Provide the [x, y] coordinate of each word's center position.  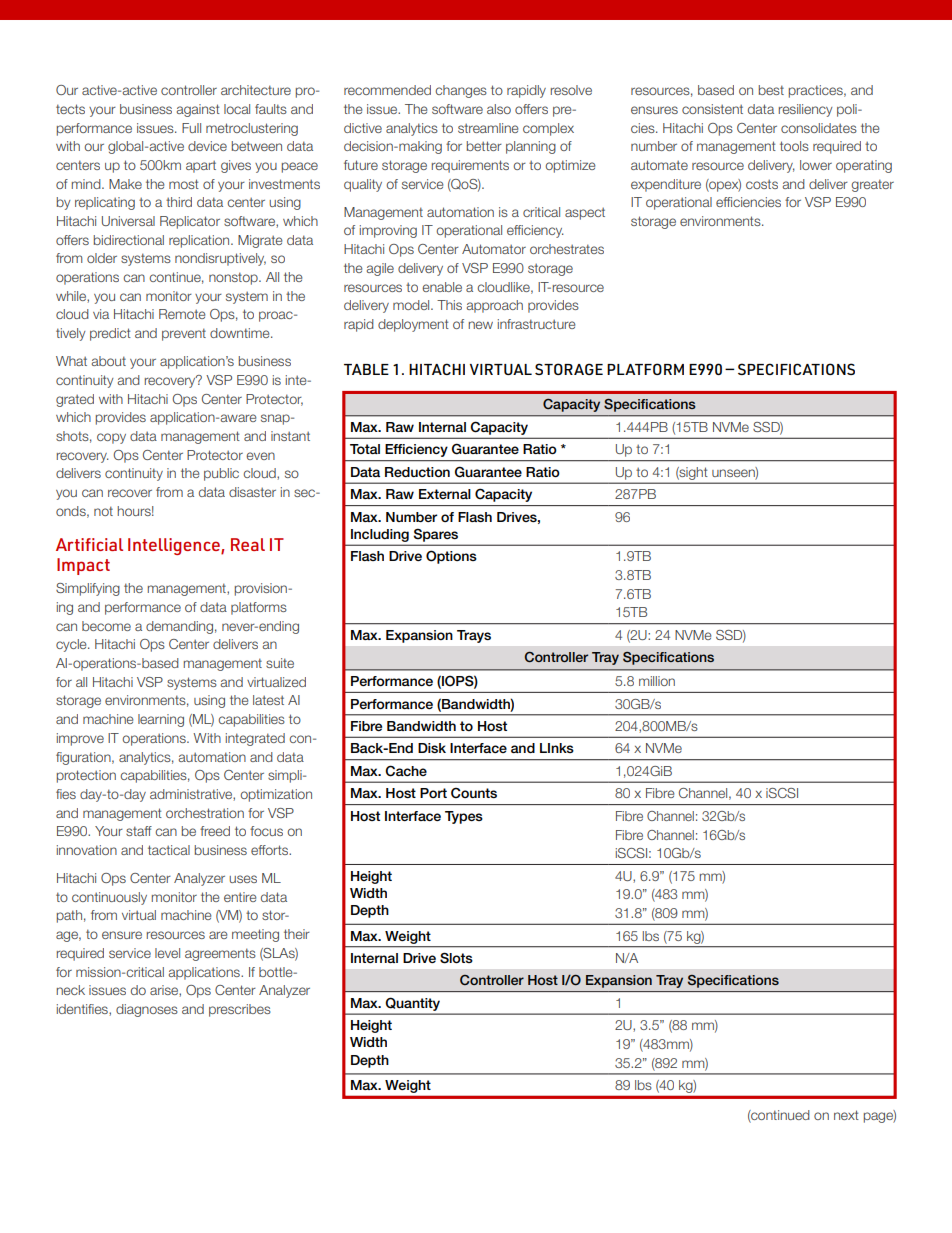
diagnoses [147, 1010]
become [106, 626]
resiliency [806, 110]
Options [451, 557]
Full [191, 128]
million [657, 681]
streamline [488, 128]
